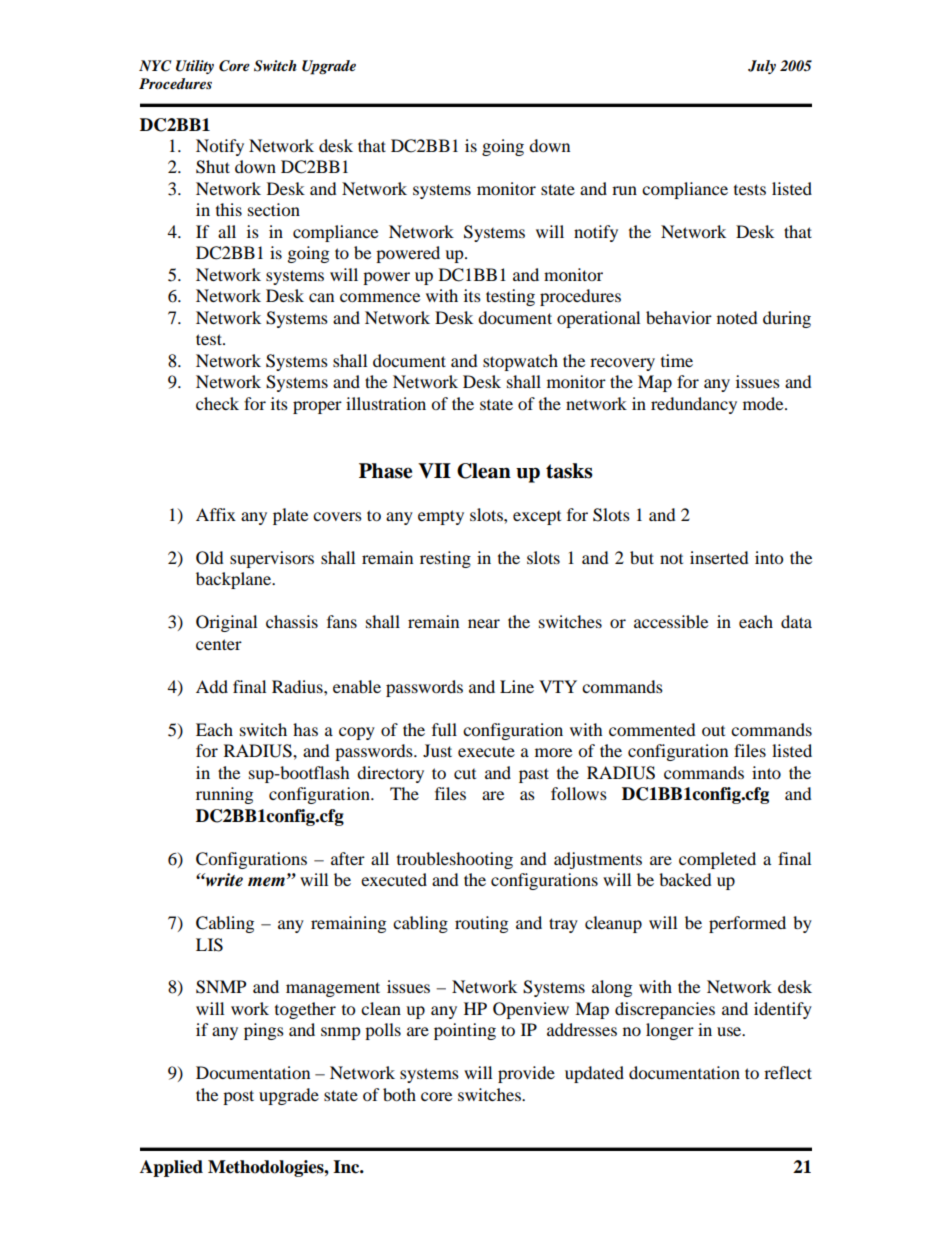  I want to click on reflect, so click(788, 1072).
